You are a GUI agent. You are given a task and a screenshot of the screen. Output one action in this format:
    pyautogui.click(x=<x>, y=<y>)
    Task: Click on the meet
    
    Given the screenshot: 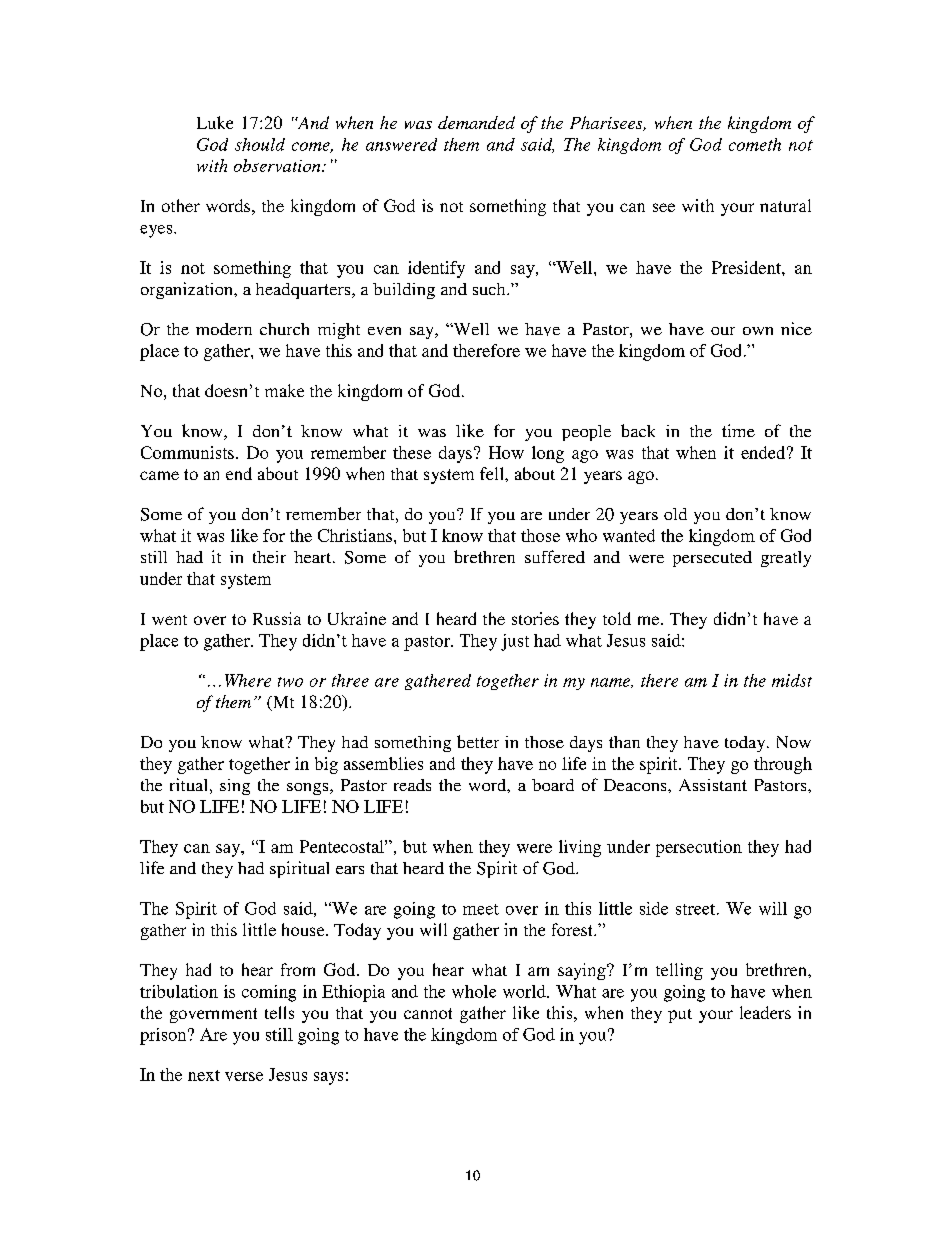 What is the action you would take?
    pyautogui.click(x=481, y=909)
